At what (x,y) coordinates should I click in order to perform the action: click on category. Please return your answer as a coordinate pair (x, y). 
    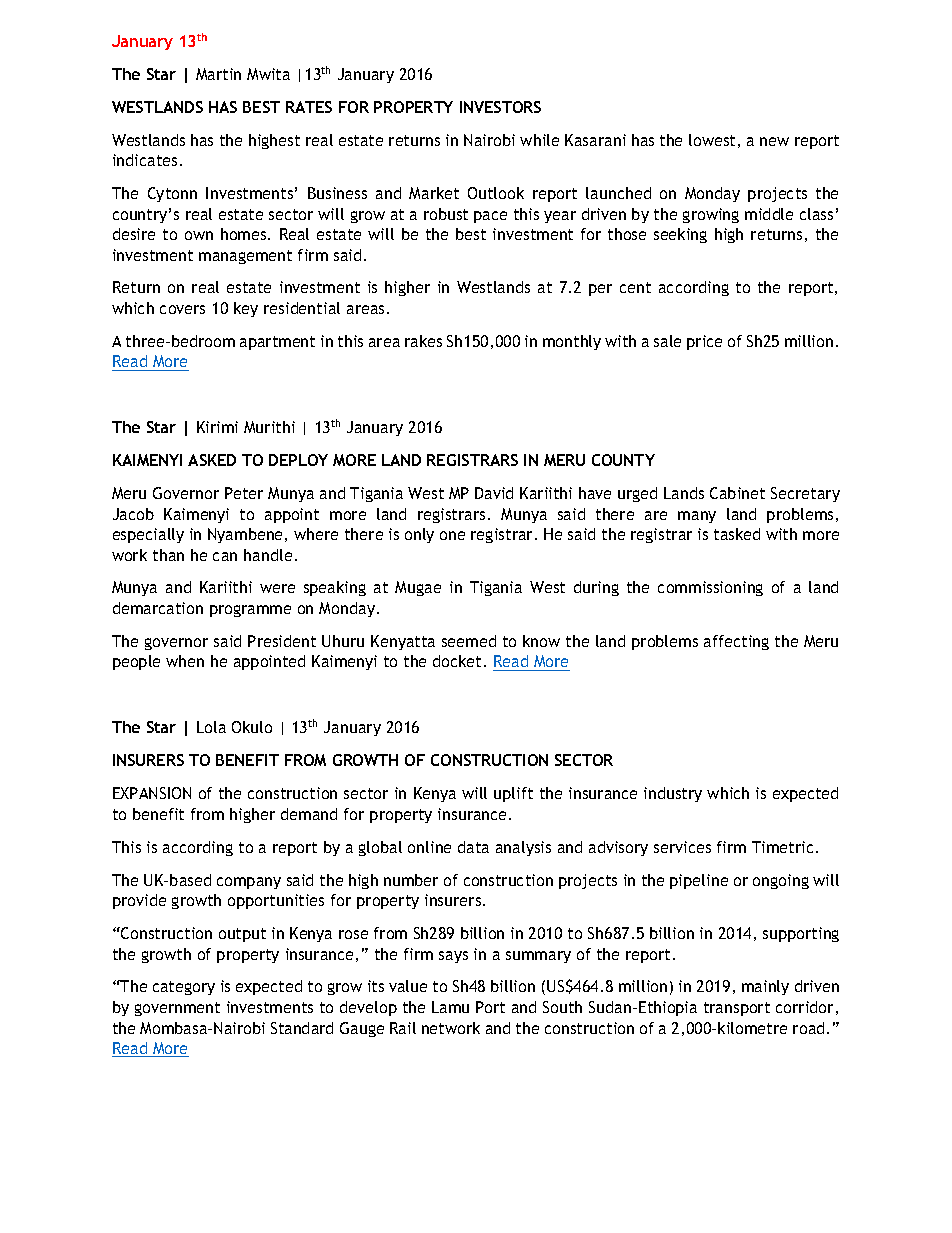
    Looking at the image, I should click on (184, 988).
